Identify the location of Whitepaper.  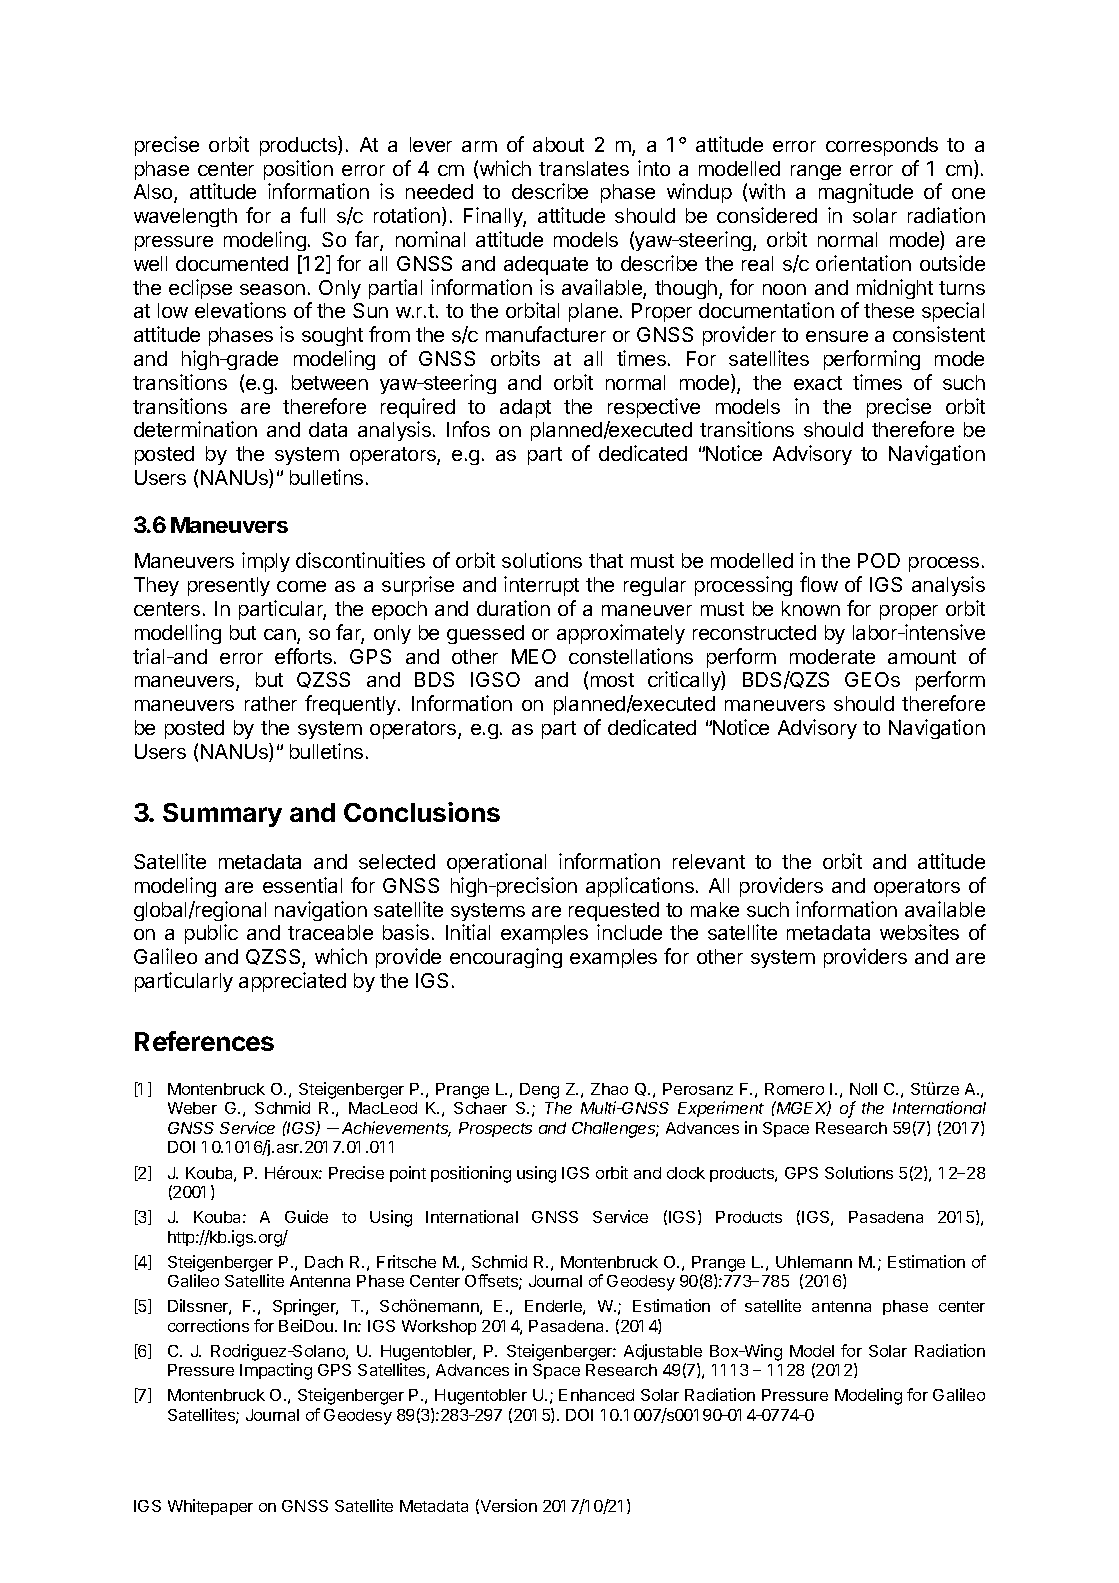
(210, 1507).
